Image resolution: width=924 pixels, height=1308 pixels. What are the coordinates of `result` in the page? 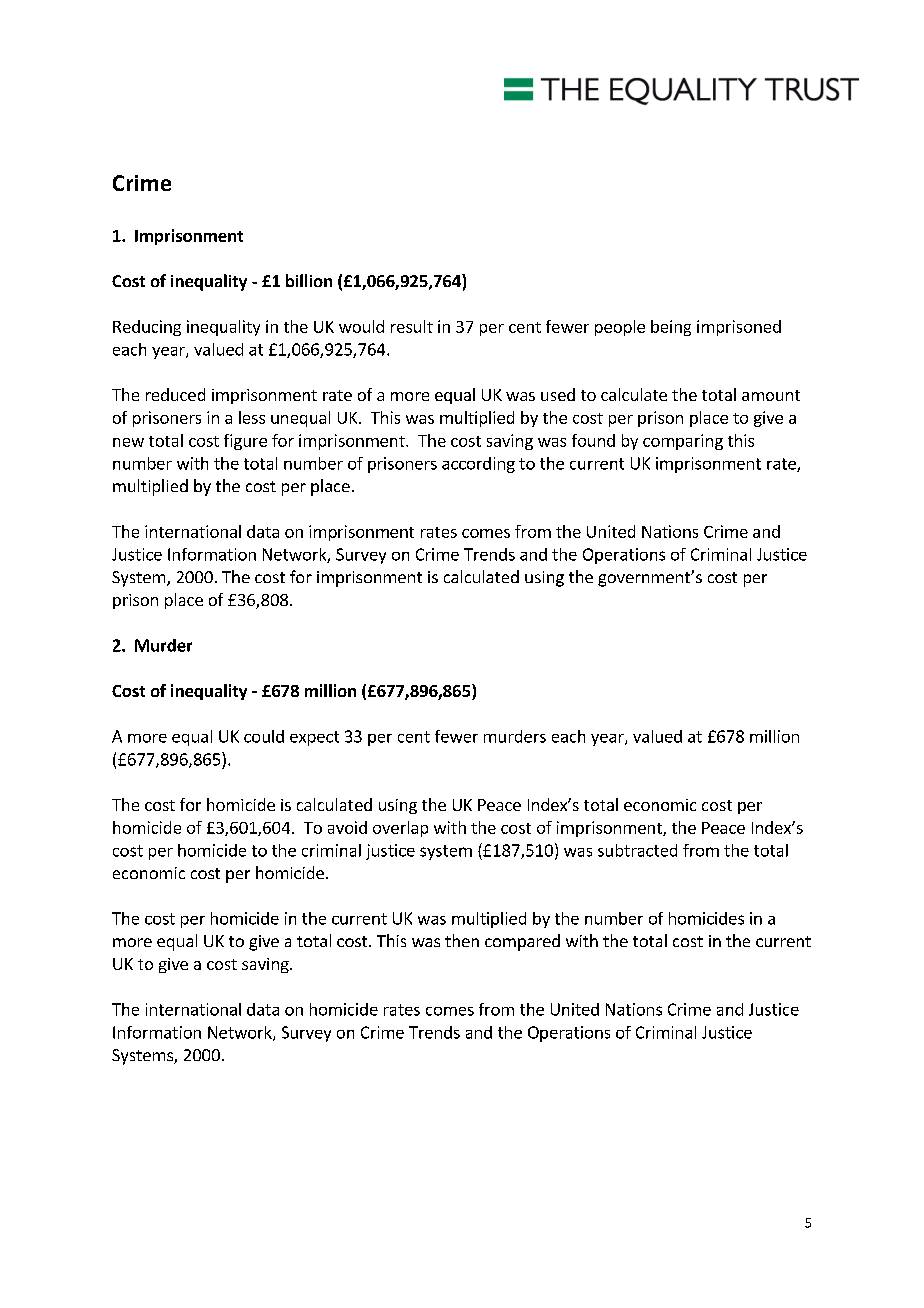 It's located at (412, 326).
